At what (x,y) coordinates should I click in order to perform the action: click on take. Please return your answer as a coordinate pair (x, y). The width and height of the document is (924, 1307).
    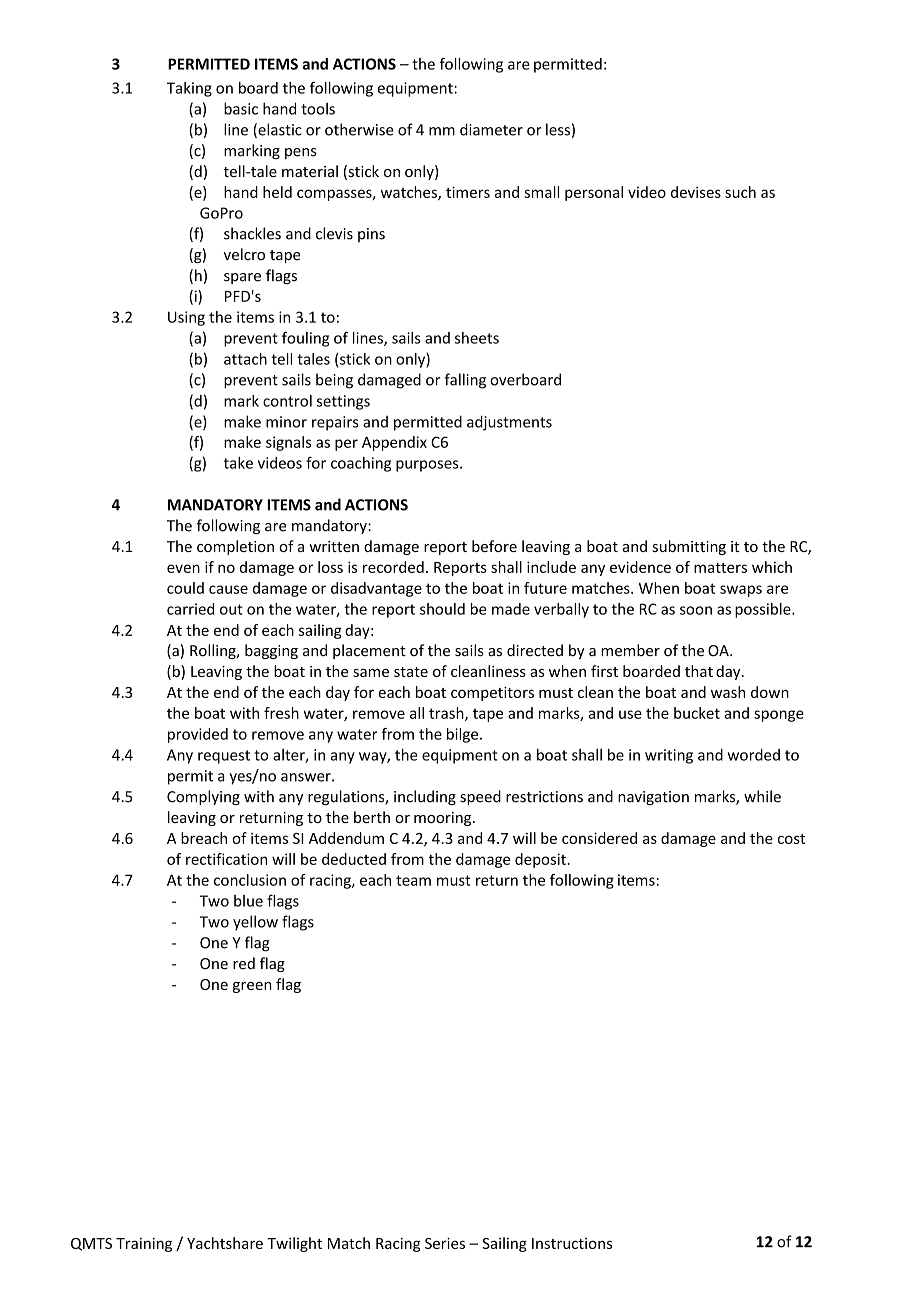
    Looking at the image, I should click on (238, 463).
